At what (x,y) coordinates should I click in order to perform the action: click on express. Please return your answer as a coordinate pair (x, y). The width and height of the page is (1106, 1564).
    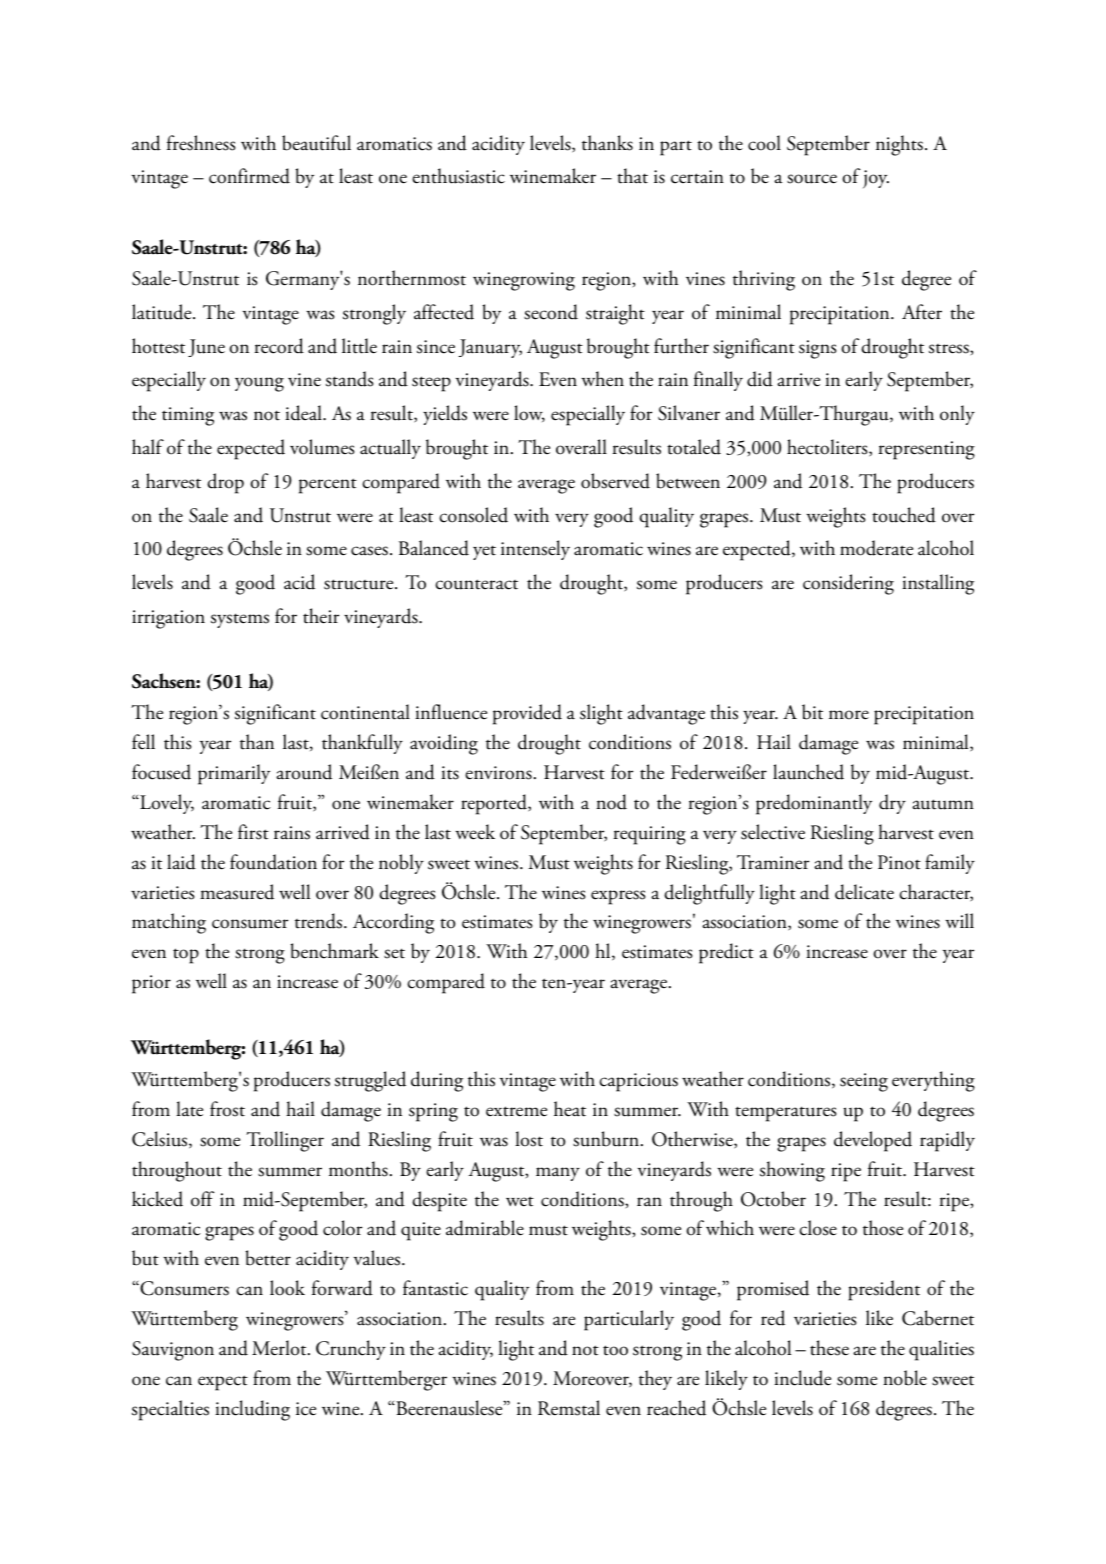
    Looking at the image, I should click on (618, 897).
